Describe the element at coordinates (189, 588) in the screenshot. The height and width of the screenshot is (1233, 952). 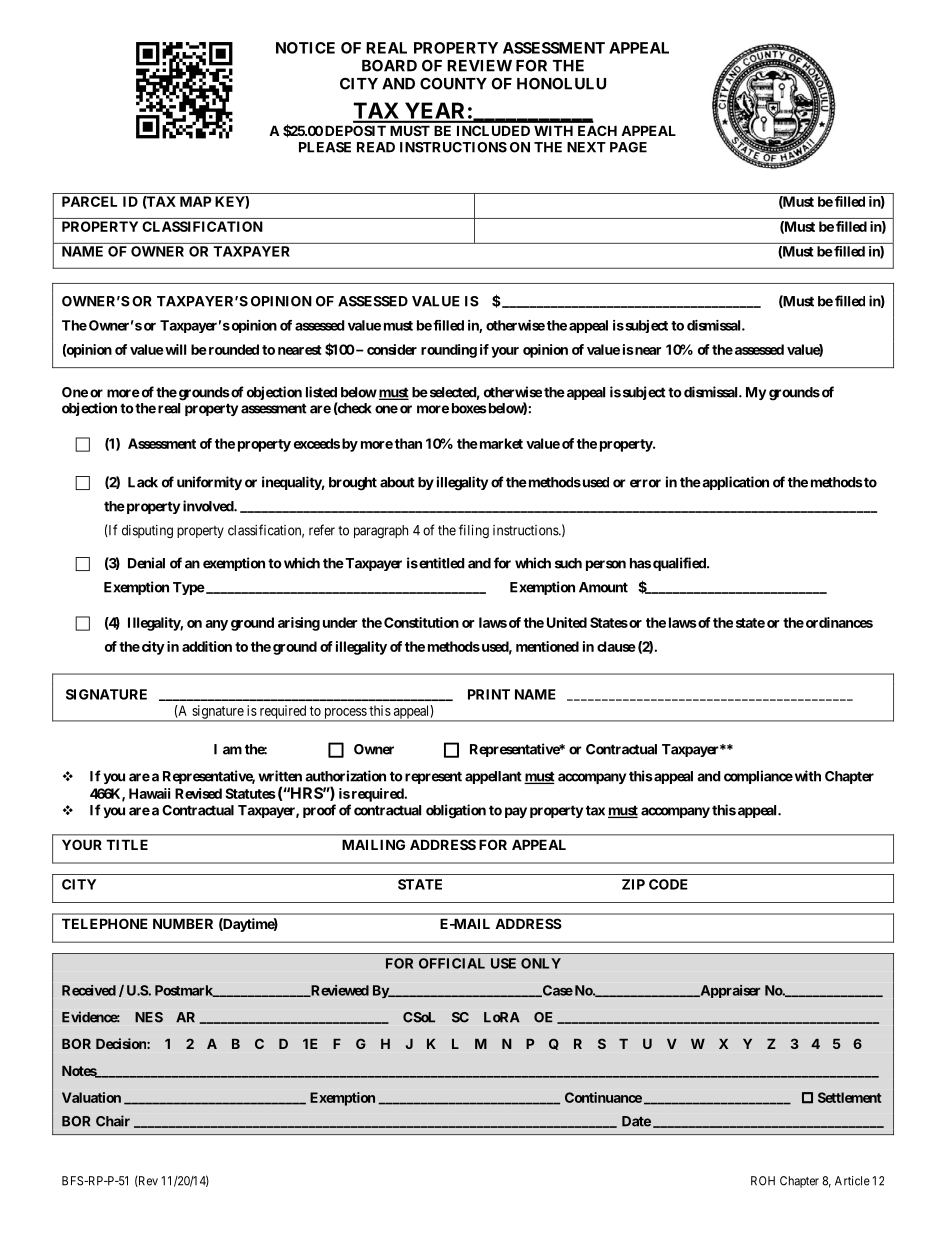
I see `Type` at that location.
